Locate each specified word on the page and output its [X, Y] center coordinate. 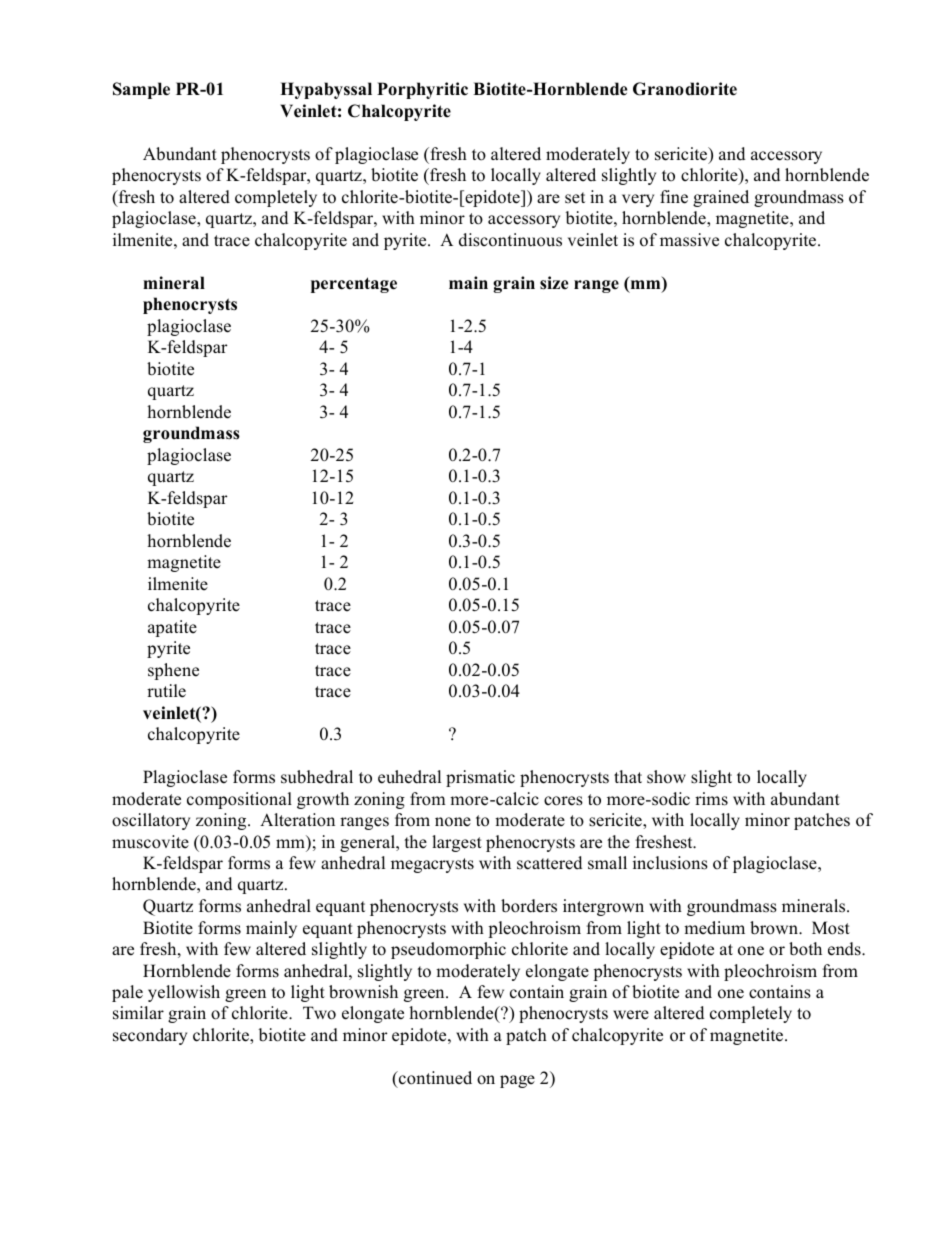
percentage [354, 285]
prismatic [480, 778]
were [631, 1015]
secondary [150, 1036]
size [554, 283]
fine [674, 197]
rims [711, 799]
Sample [141, 90]
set [575, 198]
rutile [166, 691]
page [517, 1081]
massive [689, 240]
